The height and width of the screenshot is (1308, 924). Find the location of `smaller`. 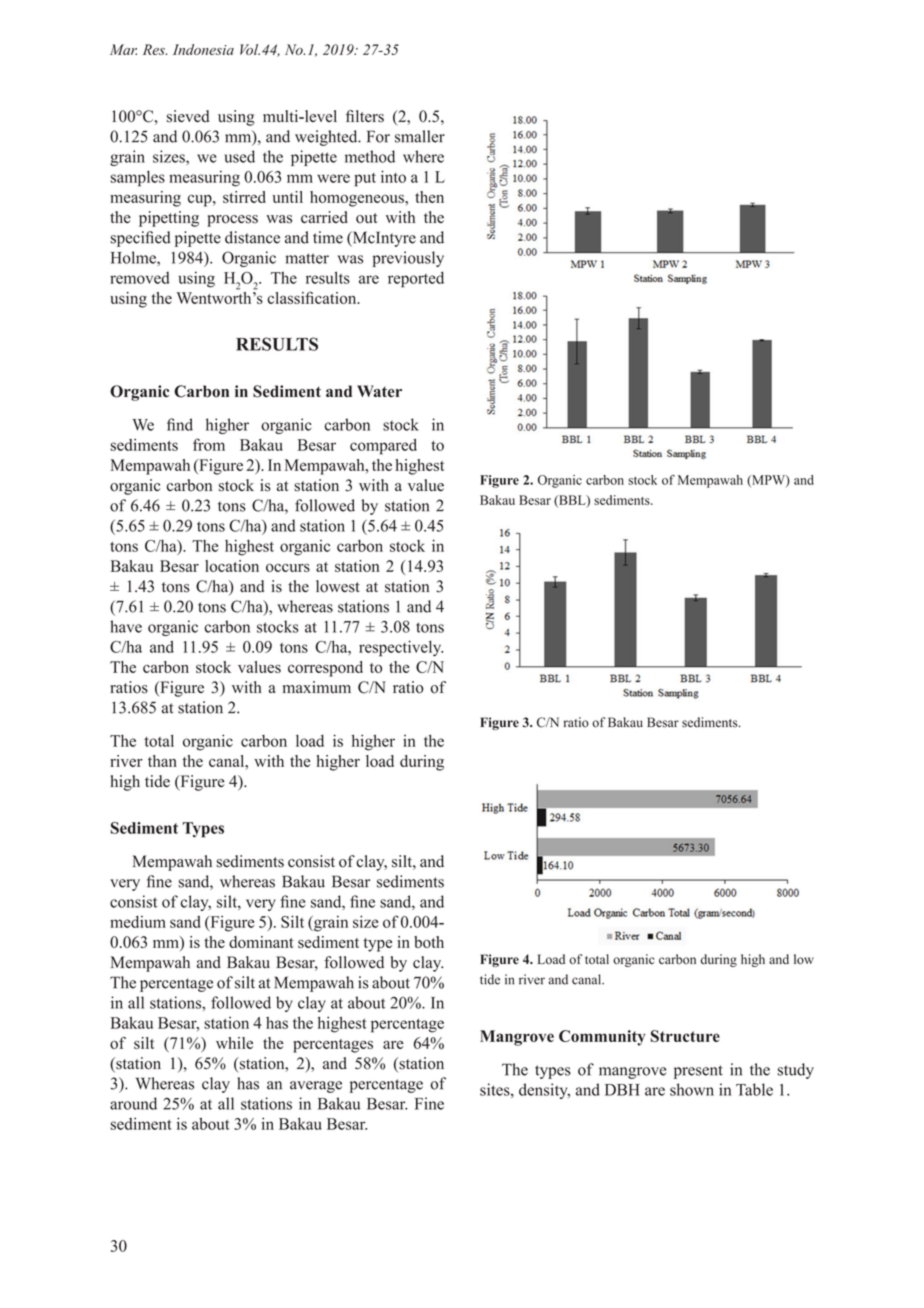

smaller is located at coordinates (420, 136).
